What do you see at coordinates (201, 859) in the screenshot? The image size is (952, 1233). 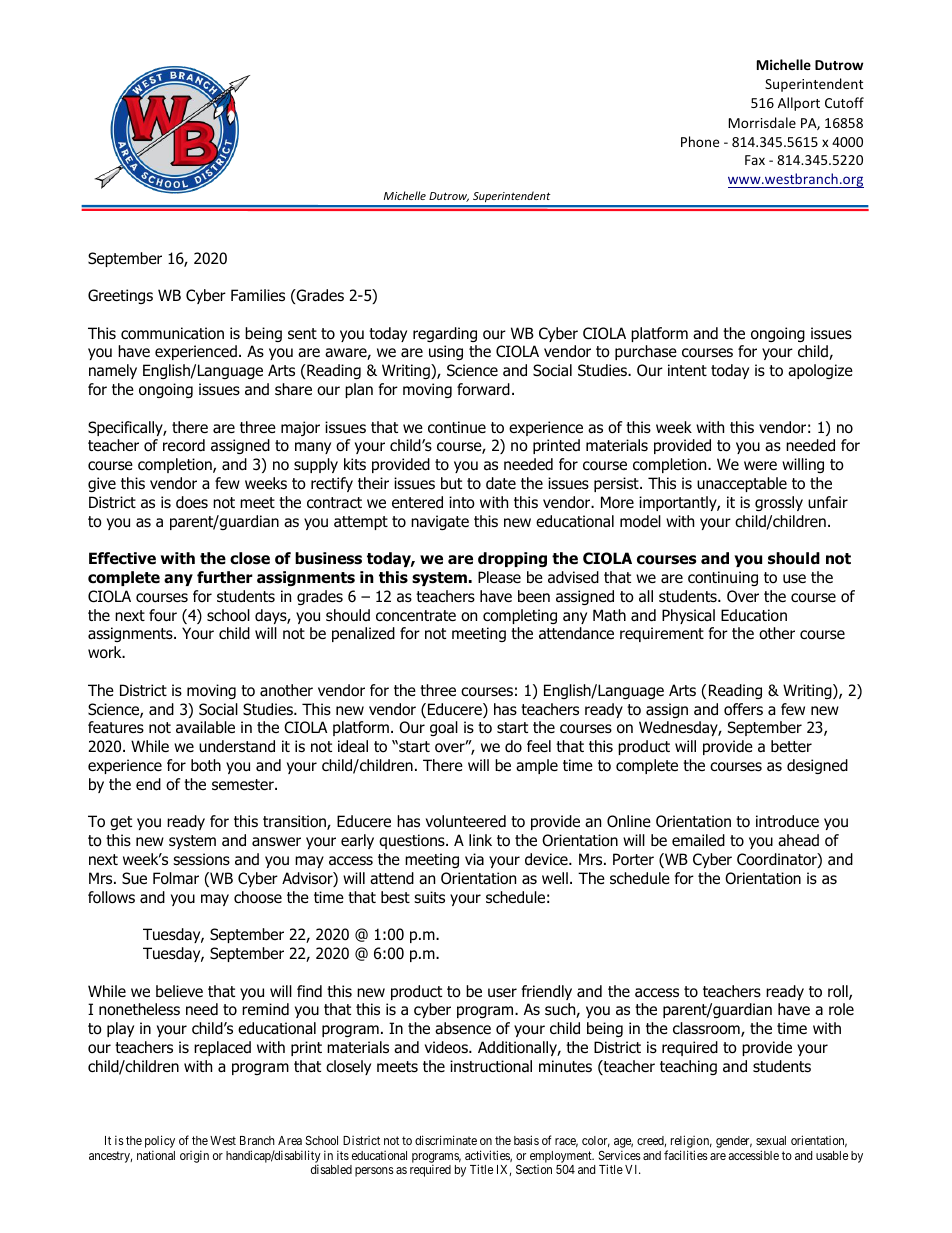 I see `sessions` at bounding box center [201, 859].
